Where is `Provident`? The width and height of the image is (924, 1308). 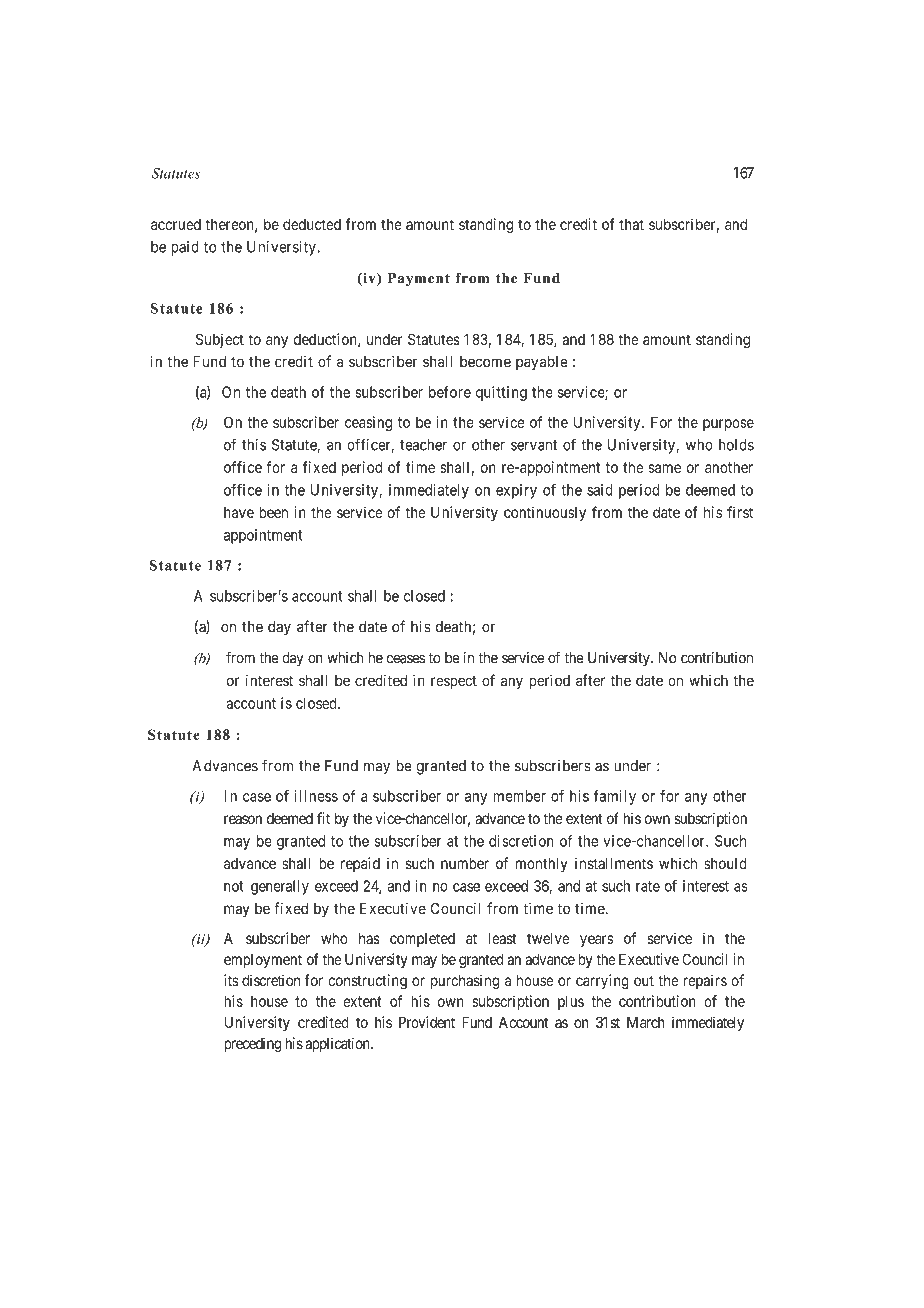 Provident is located at coordinates (427, 1022).
